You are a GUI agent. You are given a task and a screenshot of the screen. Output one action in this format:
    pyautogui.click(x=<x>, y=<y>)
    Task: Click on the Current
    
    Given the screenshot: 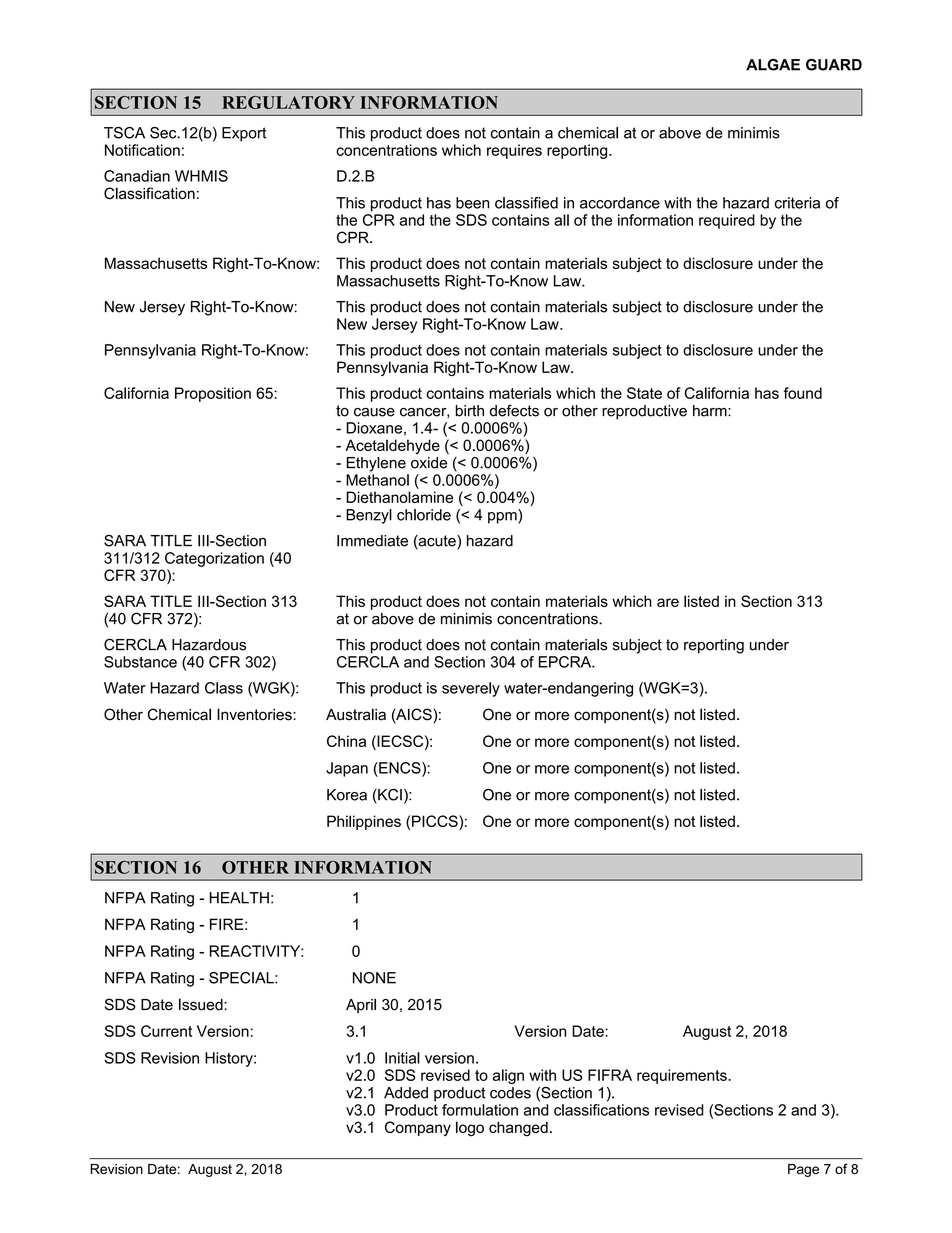 What is the action you would take?
    pyautogui.click(x=166, y=1031)
